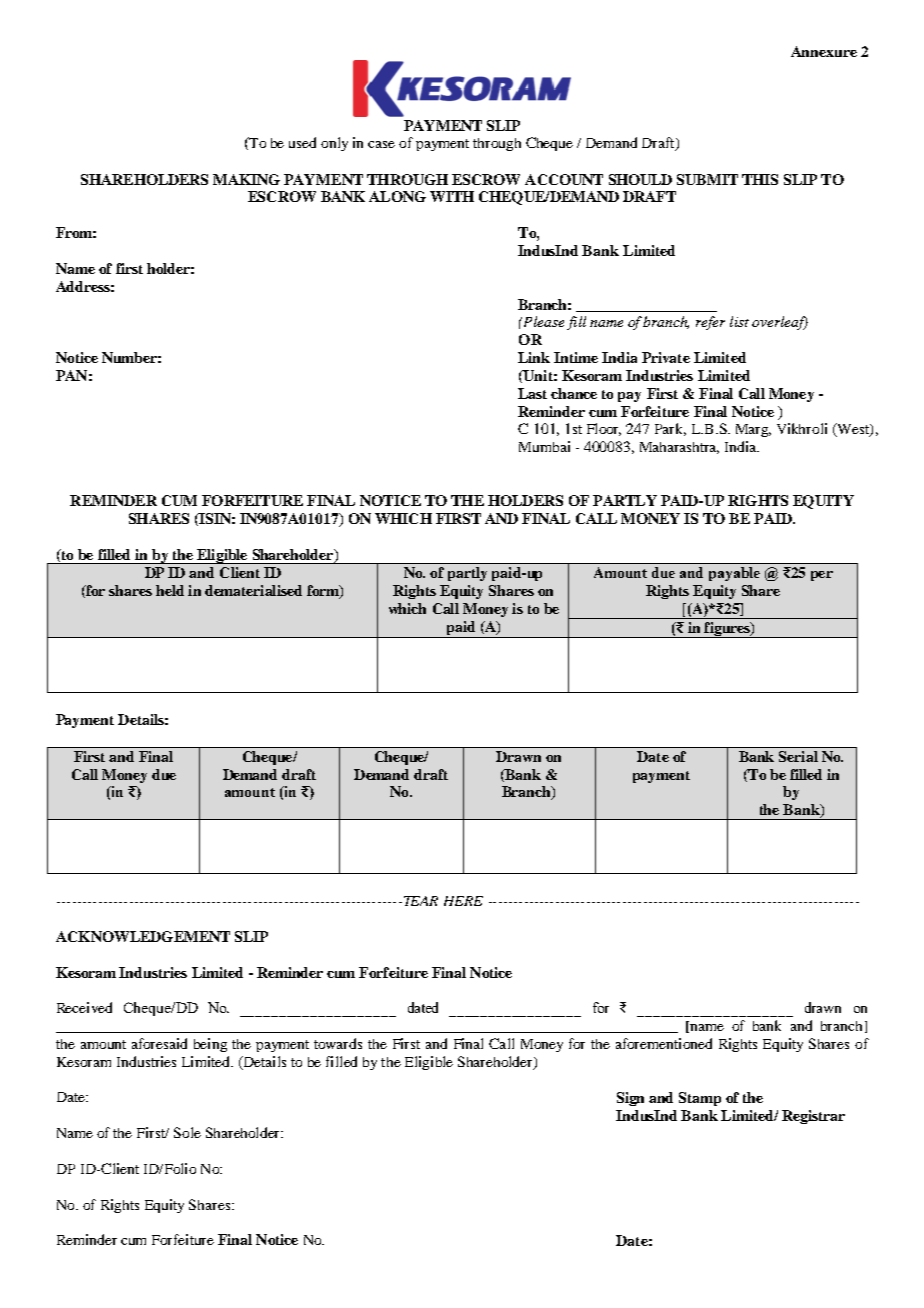 This image has height=1308, width=924. What do you see at coordinates (397, 196) in the image?
I see `ALONG` at bounding box center [397, 196].
